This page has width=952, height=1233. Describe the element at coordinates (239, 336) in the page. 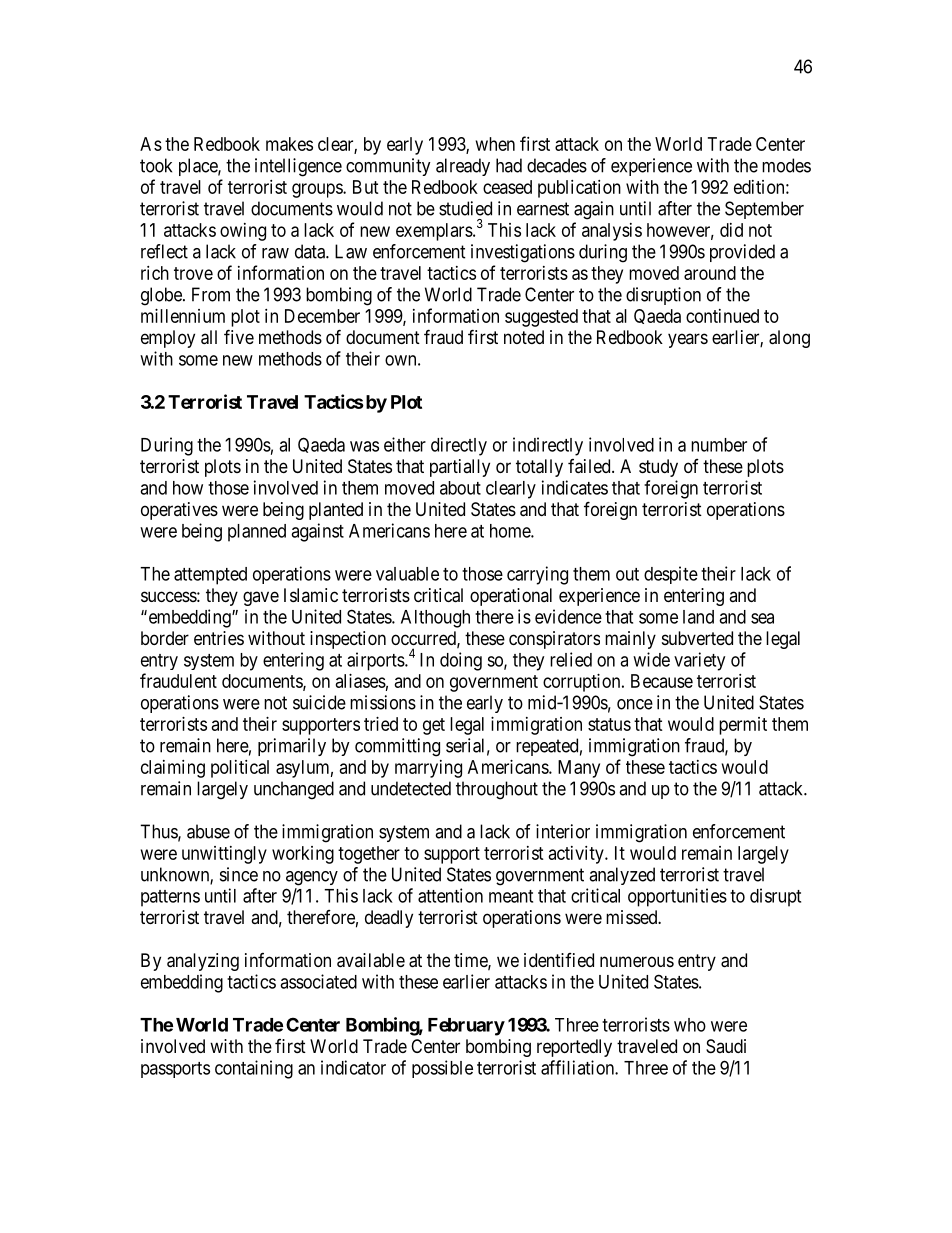

I see `five` at that location.
